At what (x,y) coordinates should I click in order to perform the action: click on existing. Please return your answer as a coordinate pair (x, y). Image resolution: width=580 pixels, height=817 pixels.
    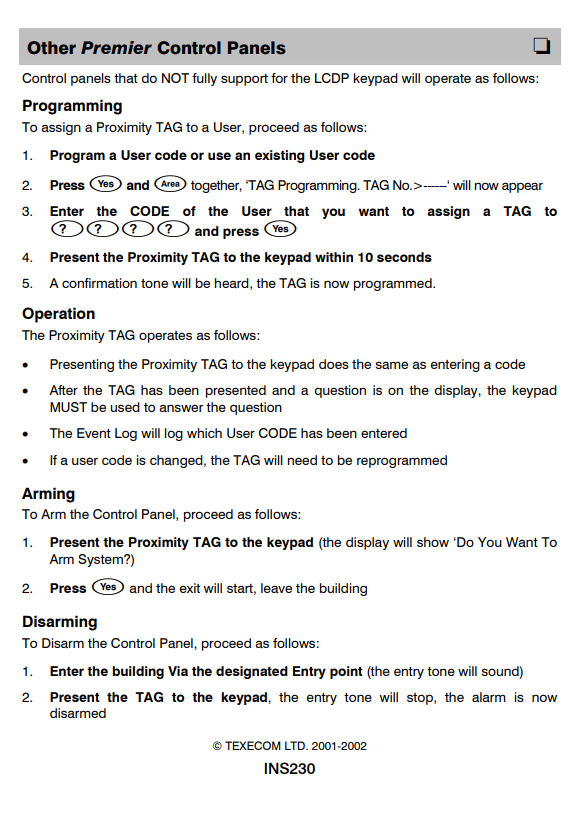
    Looking at the image, I should click on (280, 156).
